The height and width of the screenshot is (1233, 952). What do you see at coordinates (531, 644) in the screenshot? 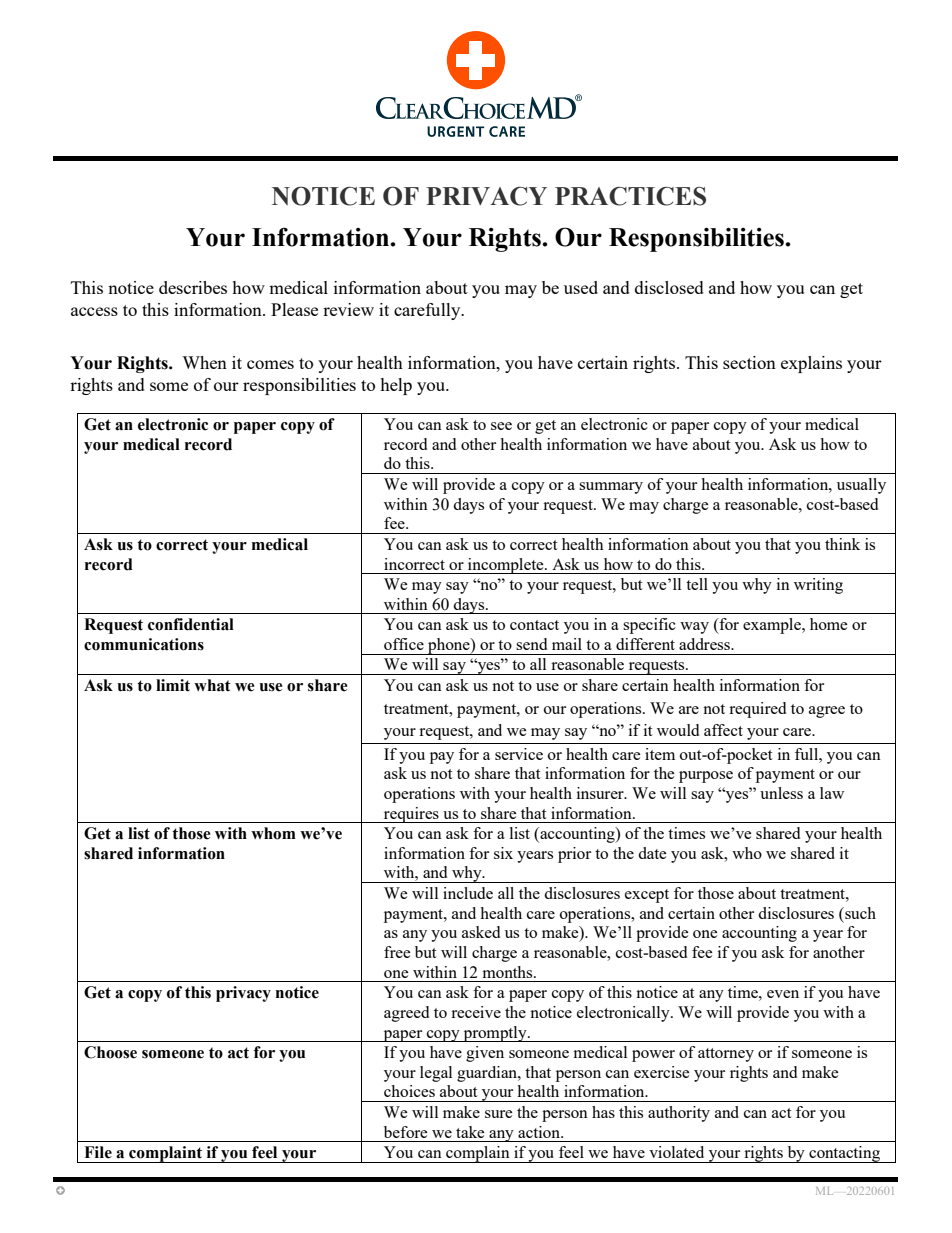
I see `send` at bounding box center [531, 644].
